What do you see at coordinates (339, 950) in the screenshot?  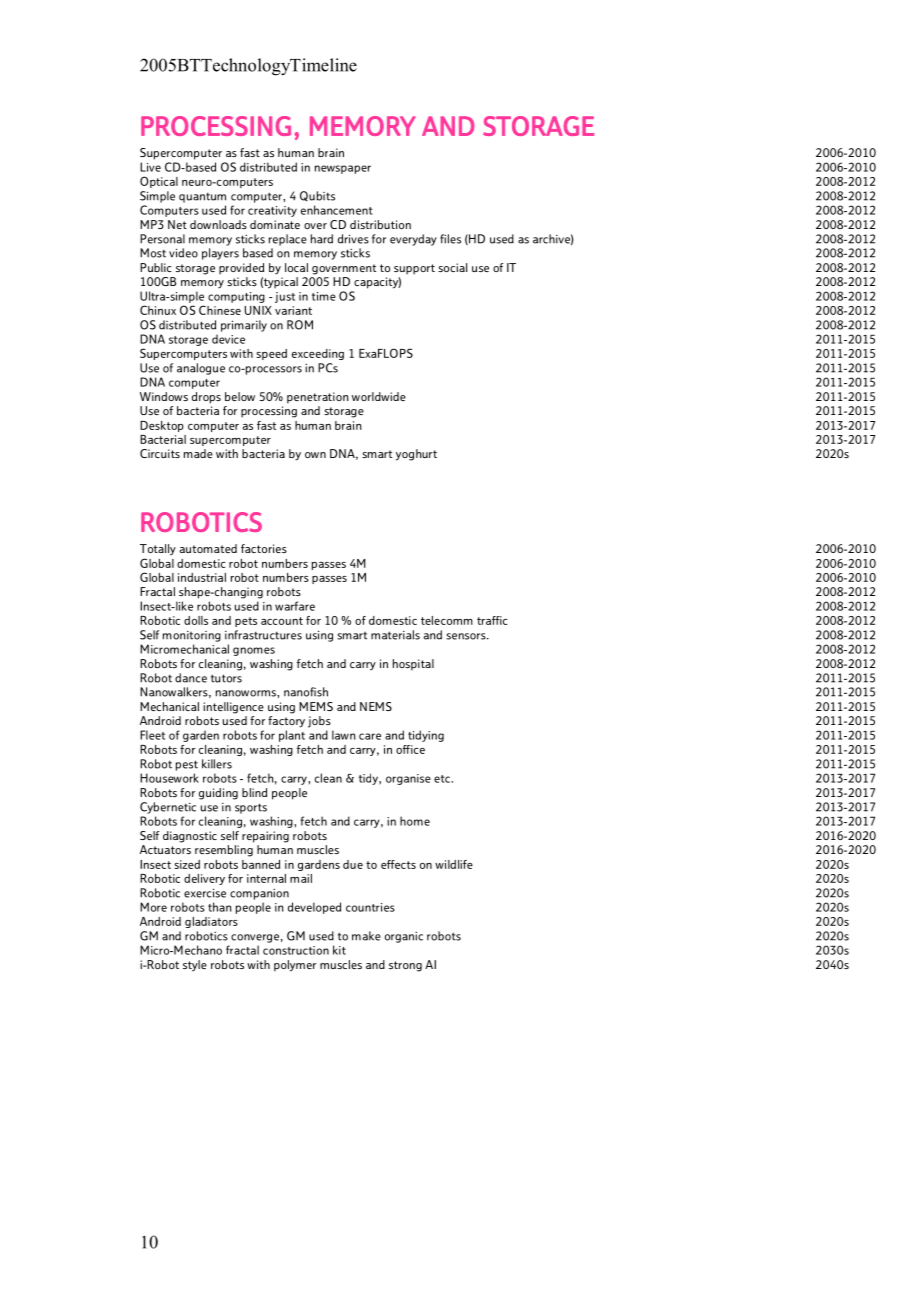 I see `kit` at bounding box center [339, 950].
